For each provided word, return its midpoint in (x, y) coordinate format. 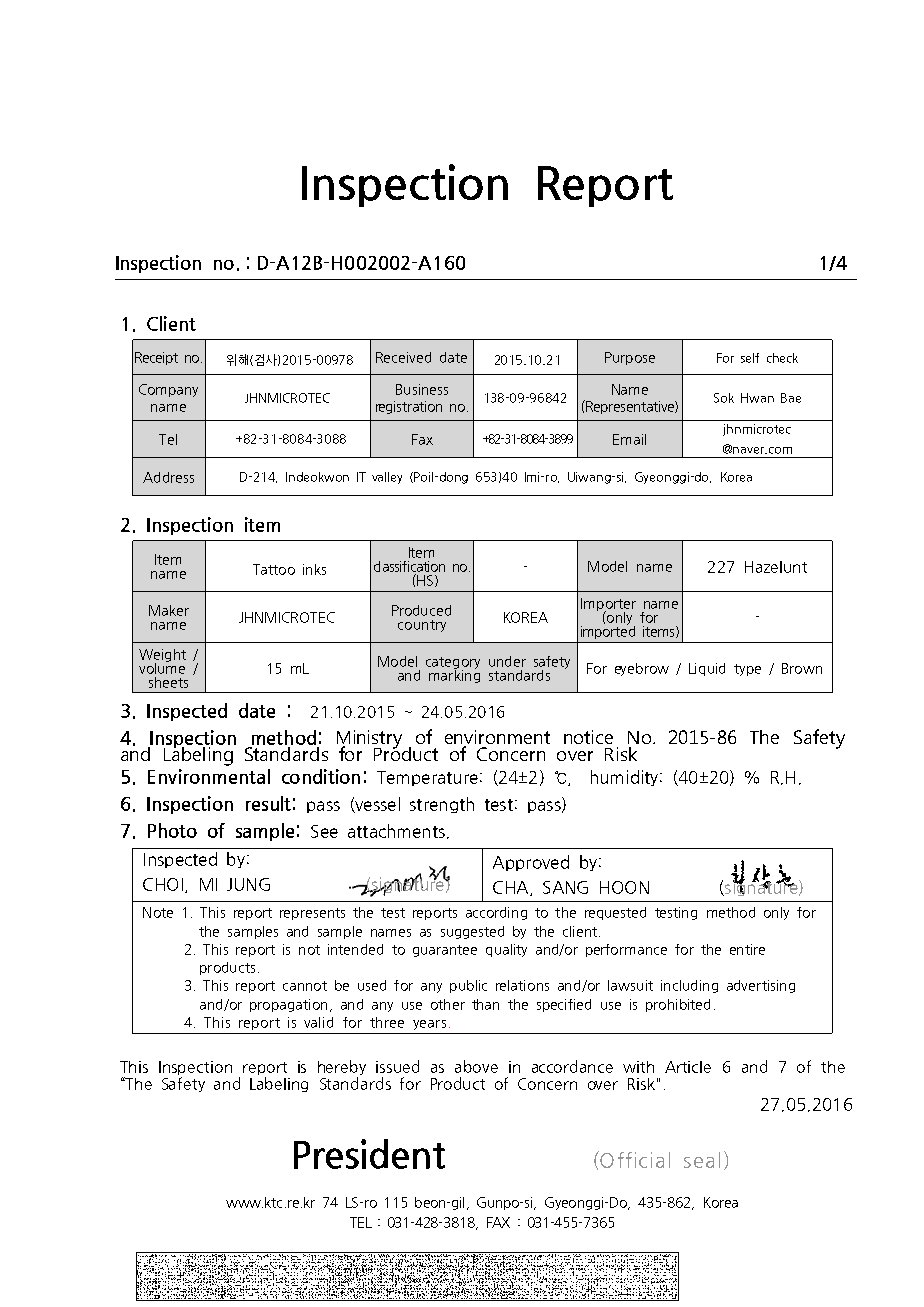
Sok (724, 398)
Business (422, 389)
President (369, 1154)
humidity (624, 778)
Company (168, 390)
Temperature (427, 778)
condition (321, 776)
